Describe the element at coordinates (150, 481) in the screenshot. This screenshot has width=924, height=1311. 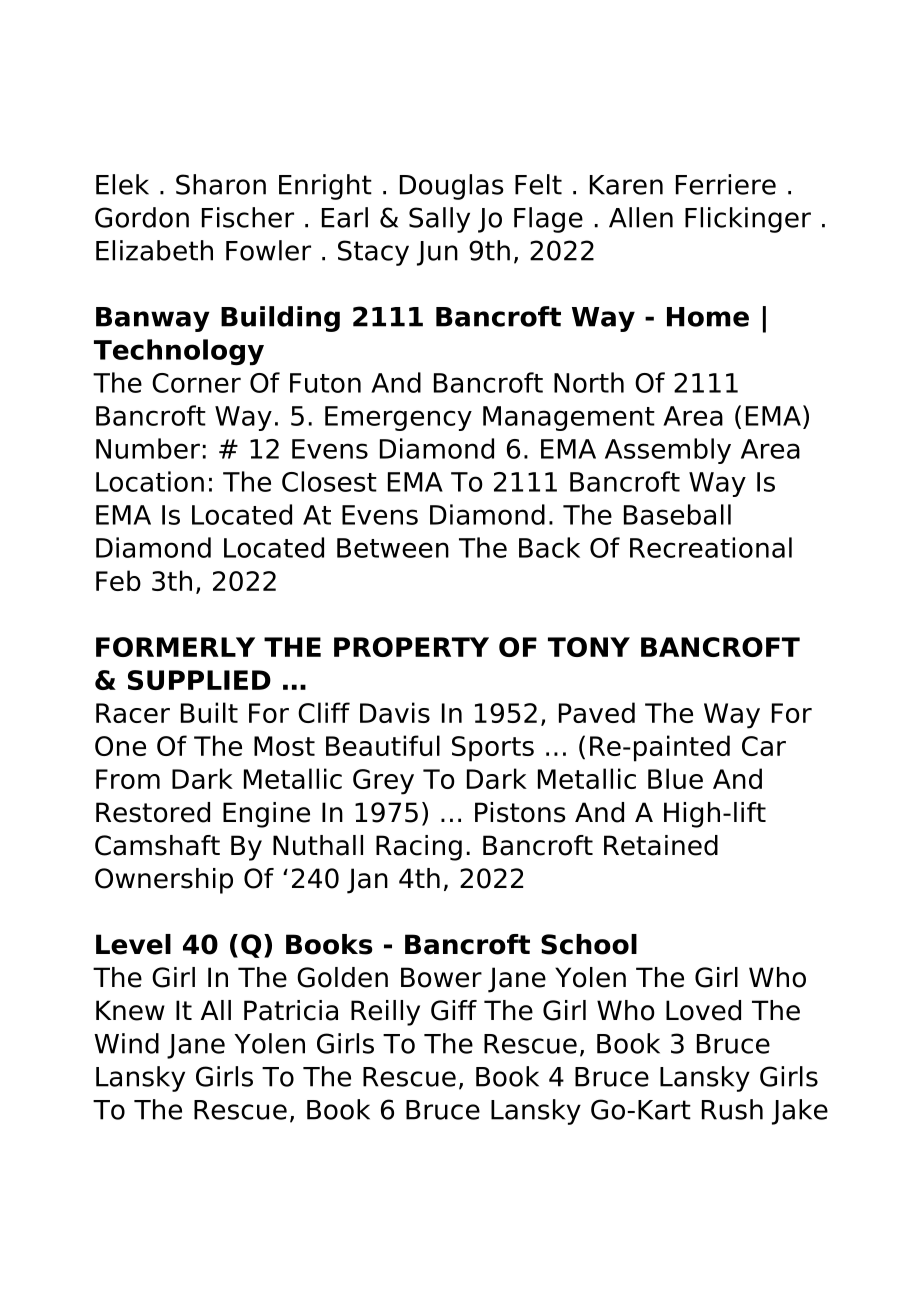
I see `Location` at that location.
